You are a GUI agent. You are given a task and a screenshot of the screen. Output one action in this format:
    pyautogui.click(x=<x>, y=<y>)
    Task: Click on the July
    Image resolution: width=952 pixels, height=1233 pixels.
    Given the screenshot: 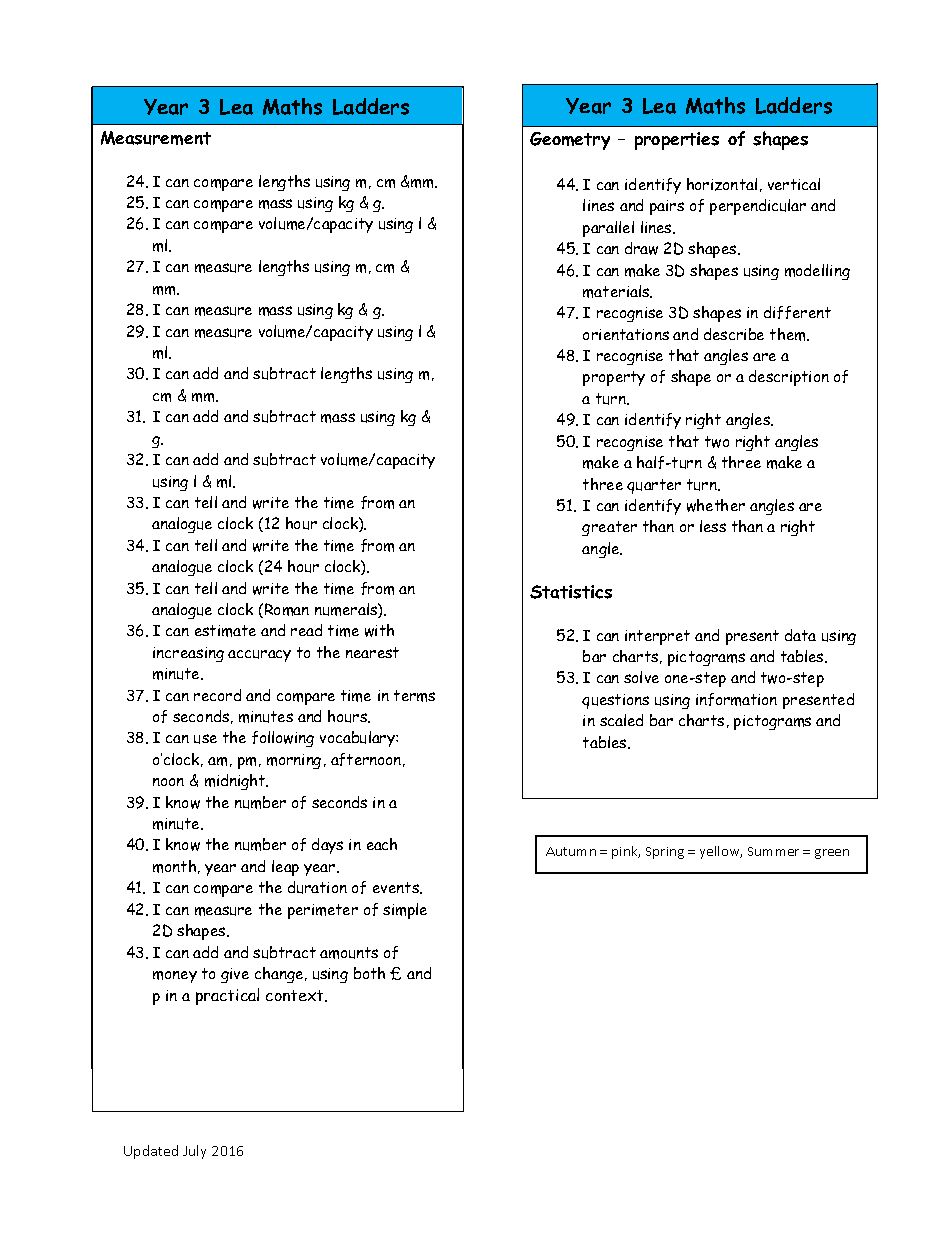 What is the action you would take?
    pyautogui.click(x=194, y=1152)
